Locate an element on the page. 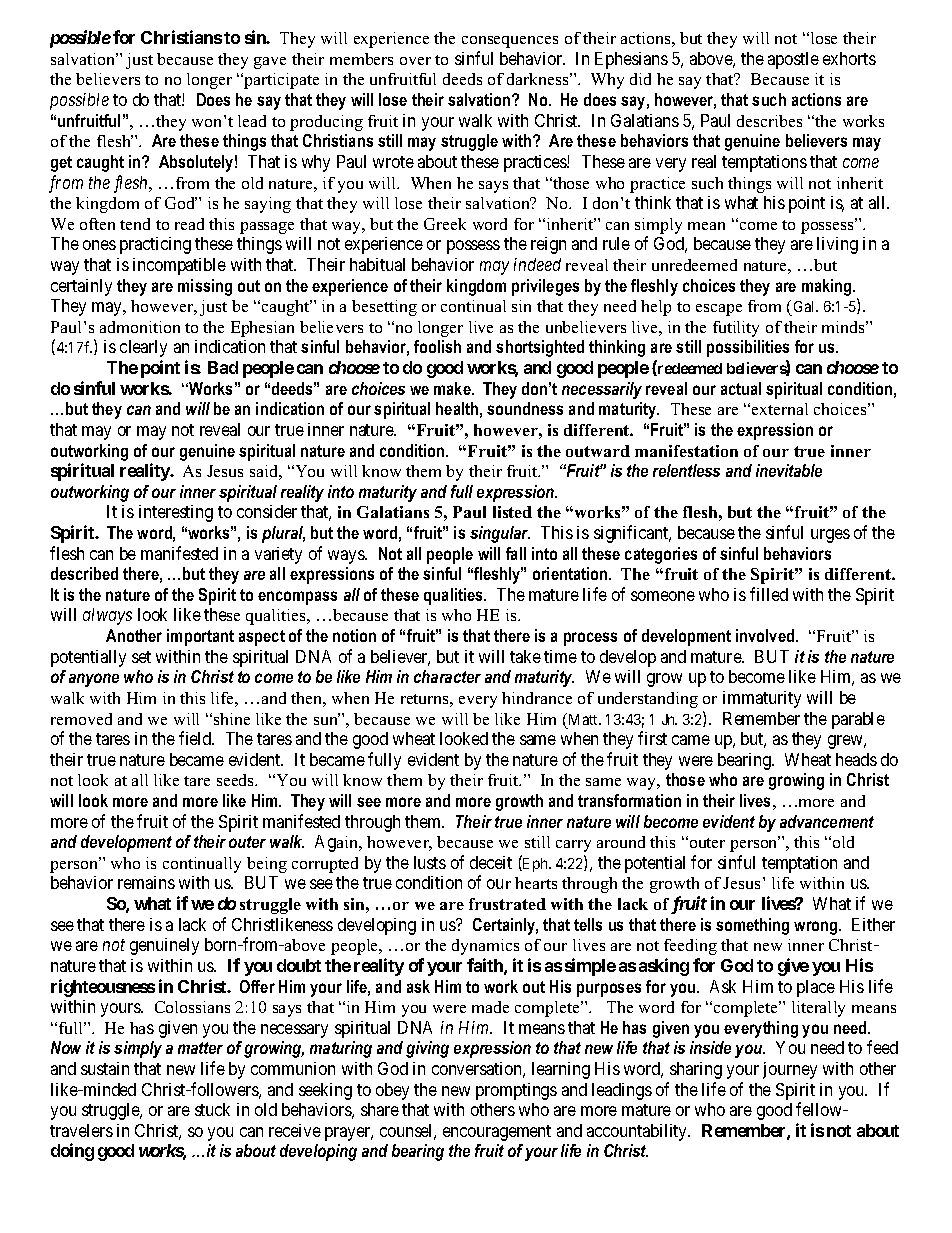 Image resolution: width=952 pixels, height=1233 pixels. important is located at coordinates (200, 637).
